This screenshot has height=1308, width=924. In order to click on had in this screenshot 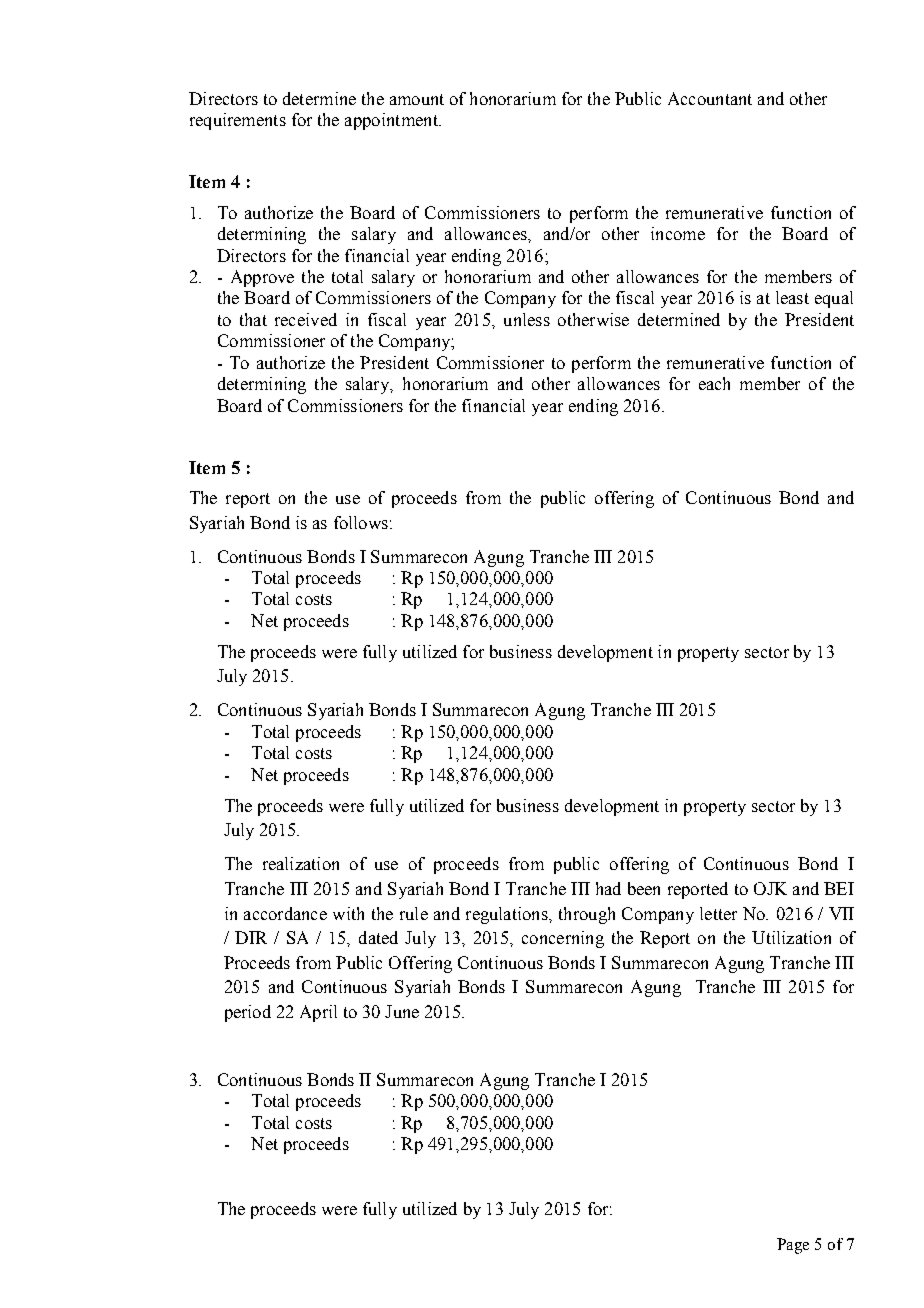, I will do `click(608, 888)`.
